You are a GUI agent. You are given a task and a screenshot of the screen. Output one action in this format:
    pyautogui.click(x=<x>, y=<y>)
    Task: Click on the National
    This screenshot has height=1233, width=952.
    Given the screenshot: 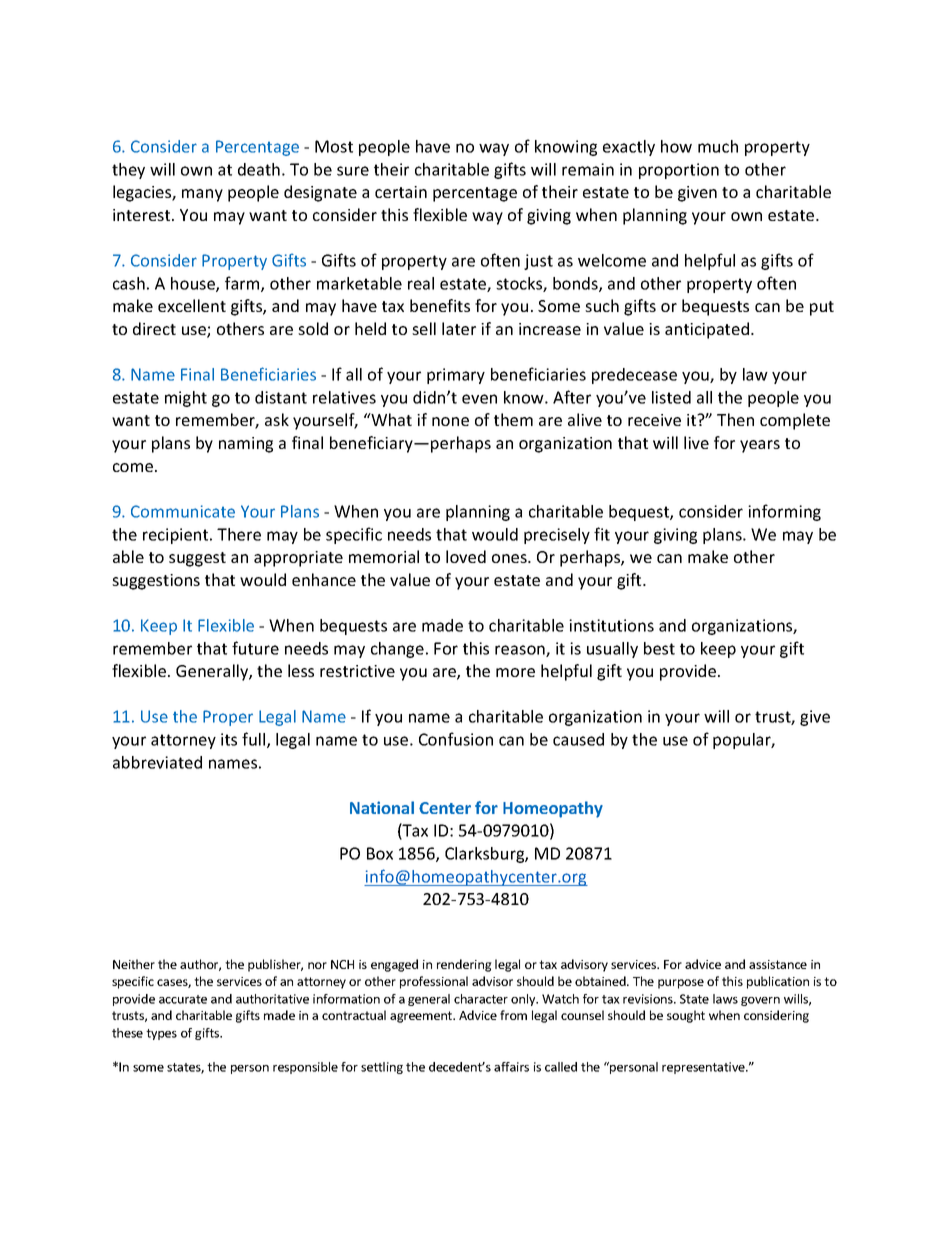 What is the action you would take?
    pyautogui.click(x=382, y=807)
